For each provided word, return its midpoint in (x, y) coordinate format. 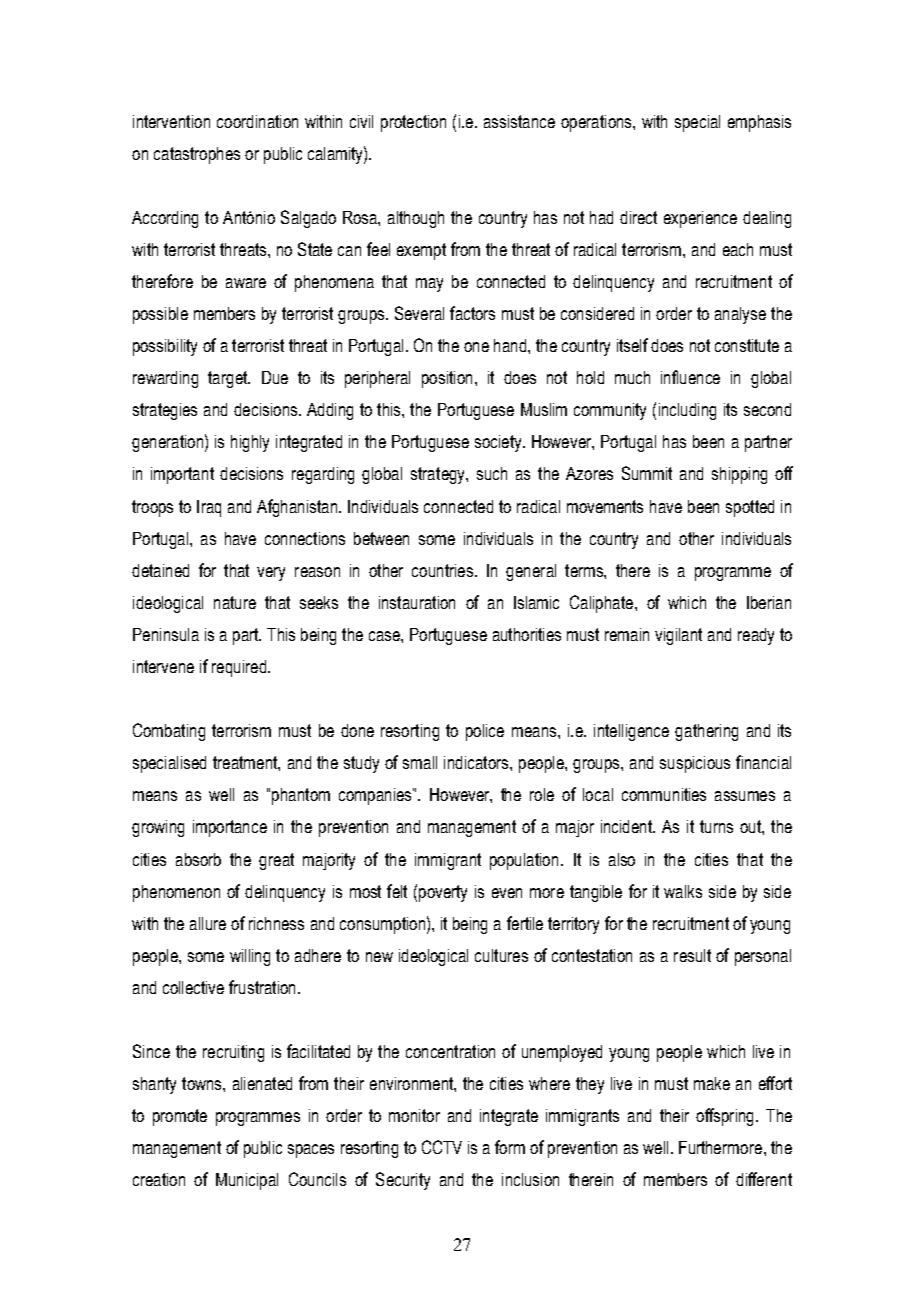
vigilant (678, 636)
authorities (527, 634)
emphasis (759, 123)
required (240, 668)
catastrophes (197, 155)
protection (413, 123)
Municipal (247, 1181)
